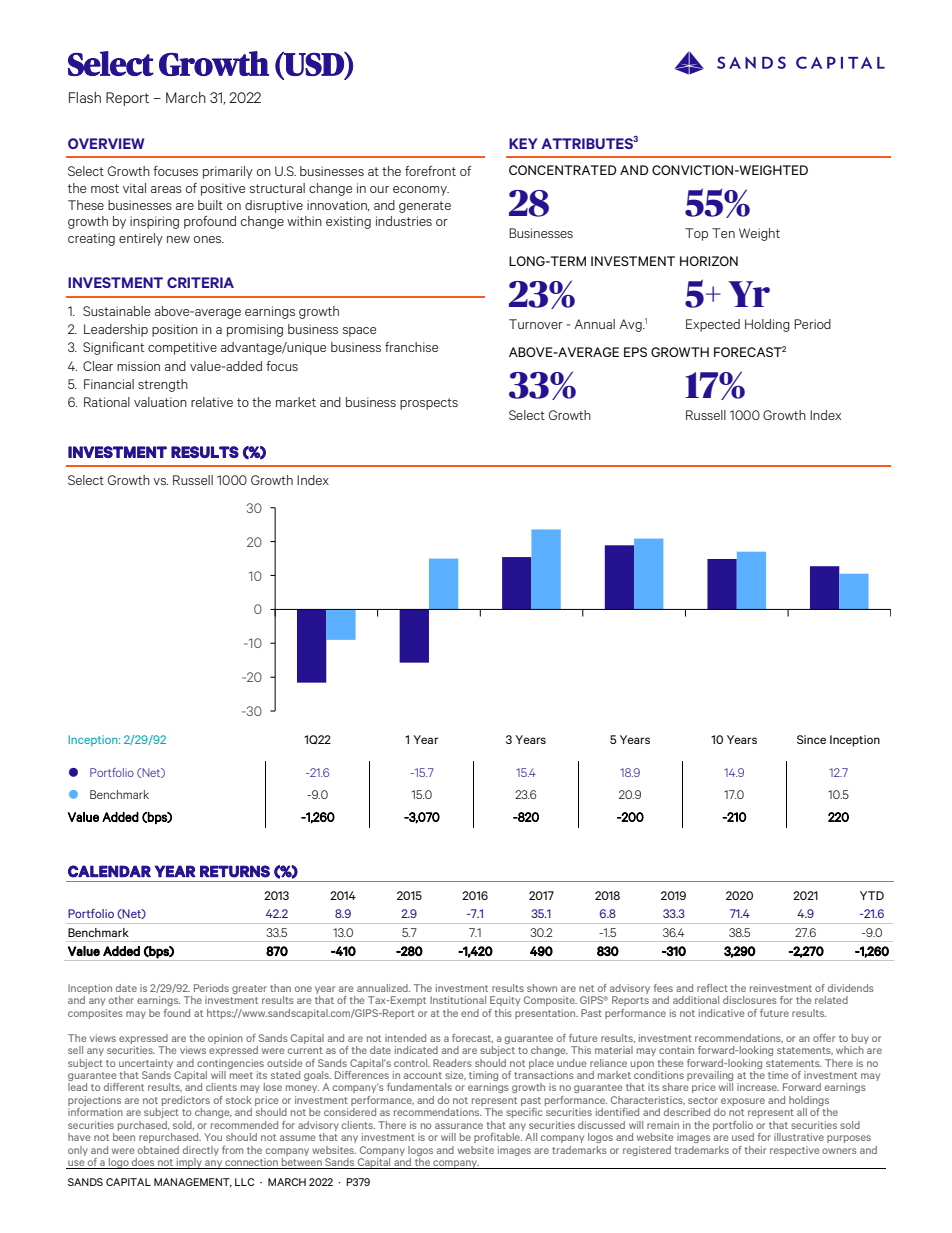 This document has width=952, height=1233. I want to click on obtained, so click(158, 1150).
